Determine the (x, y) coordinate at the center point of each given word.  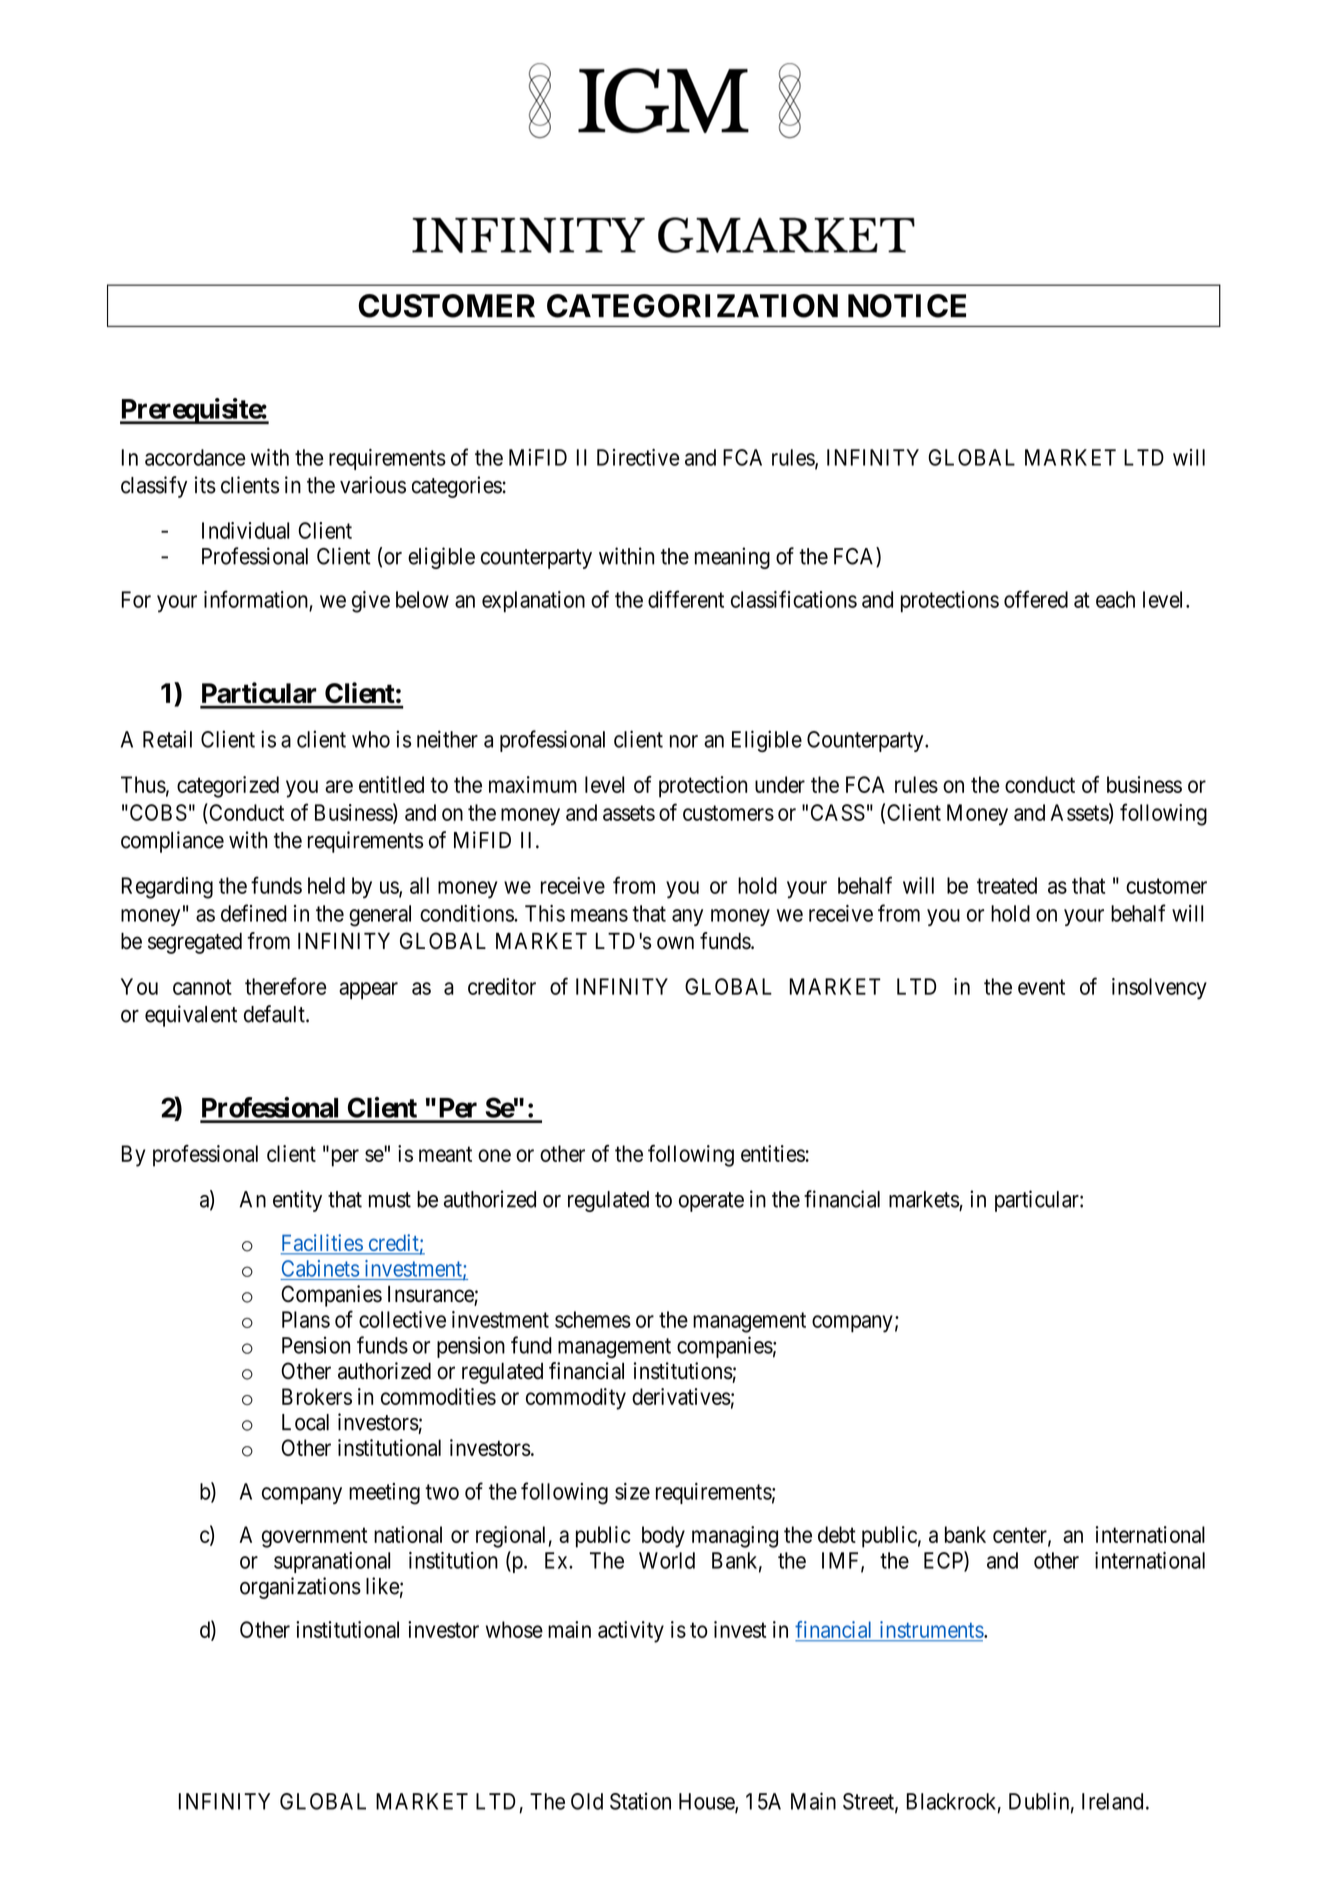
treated (1007, 885)
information (256, 599)
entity (297, 1201)
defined (254, 913)
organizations (300, 1588)
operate (711, 1202)
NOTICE (907, 306)
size (632, 1491)
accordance (195, 457)
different (686, 599)
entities (773, 1153)
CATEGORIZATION (692, 306)
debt (837, 1534)
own (675, 943)
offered (1036, 599)
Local (305, 1422)
